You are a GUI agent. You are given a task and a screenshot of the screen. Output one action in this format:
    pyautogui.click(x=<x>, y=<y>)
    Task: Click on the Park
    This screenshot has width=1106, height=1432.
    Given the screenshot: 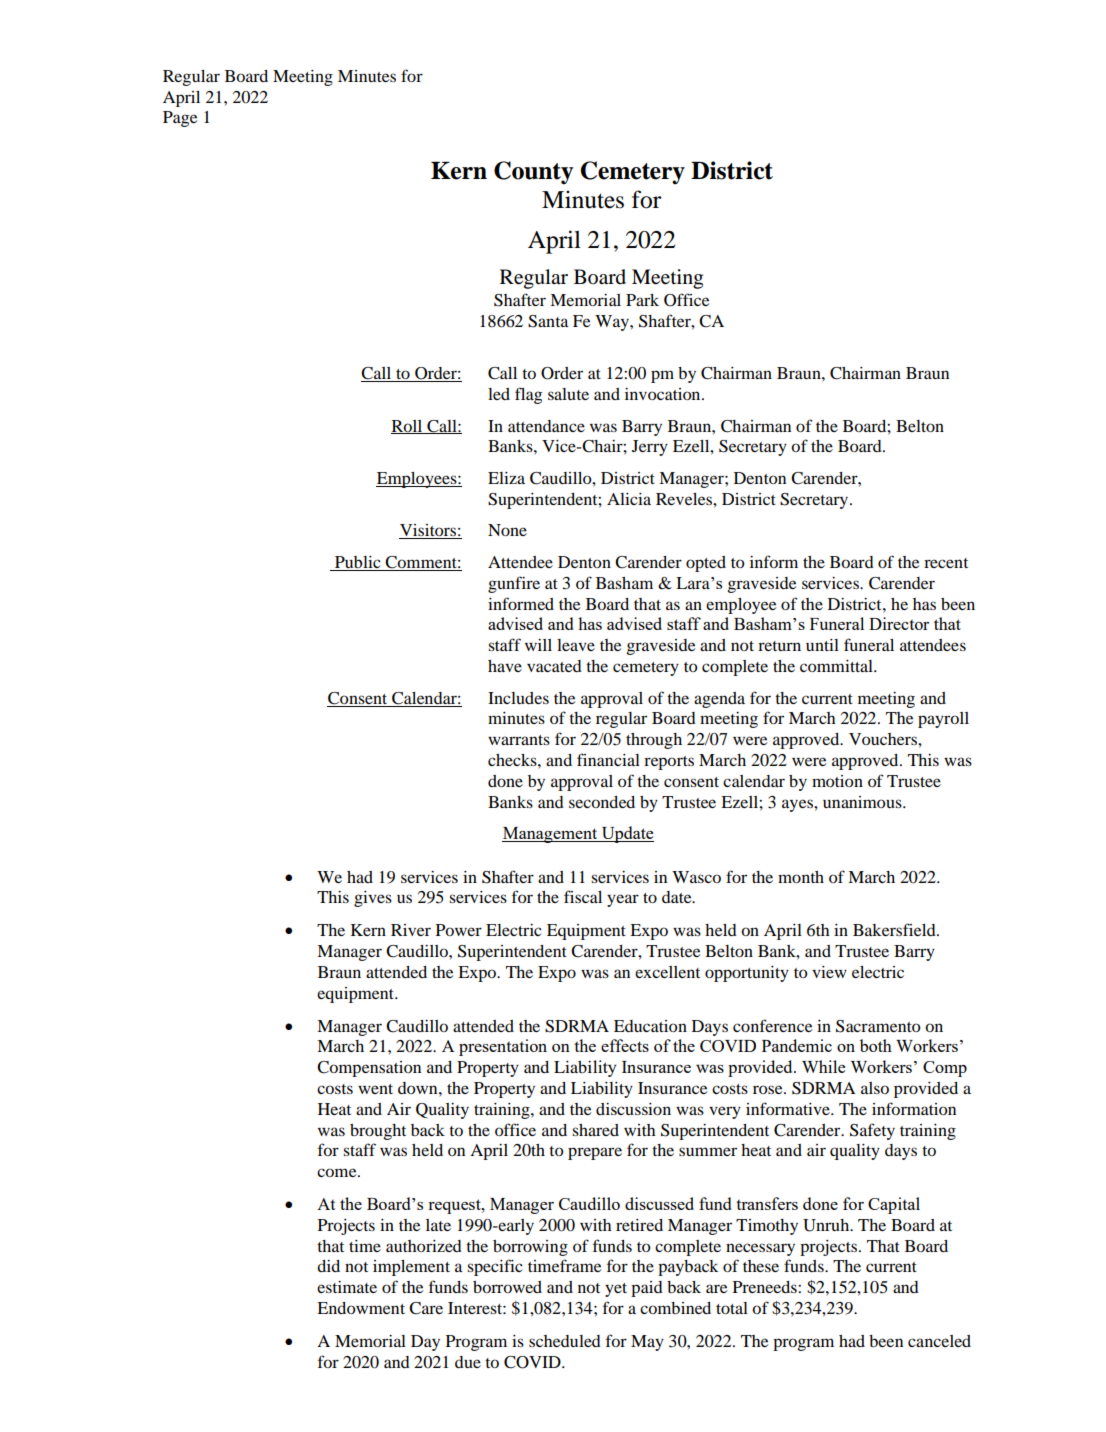 What is the action you would take?
    pyautogui.click(x=642, y=300)
